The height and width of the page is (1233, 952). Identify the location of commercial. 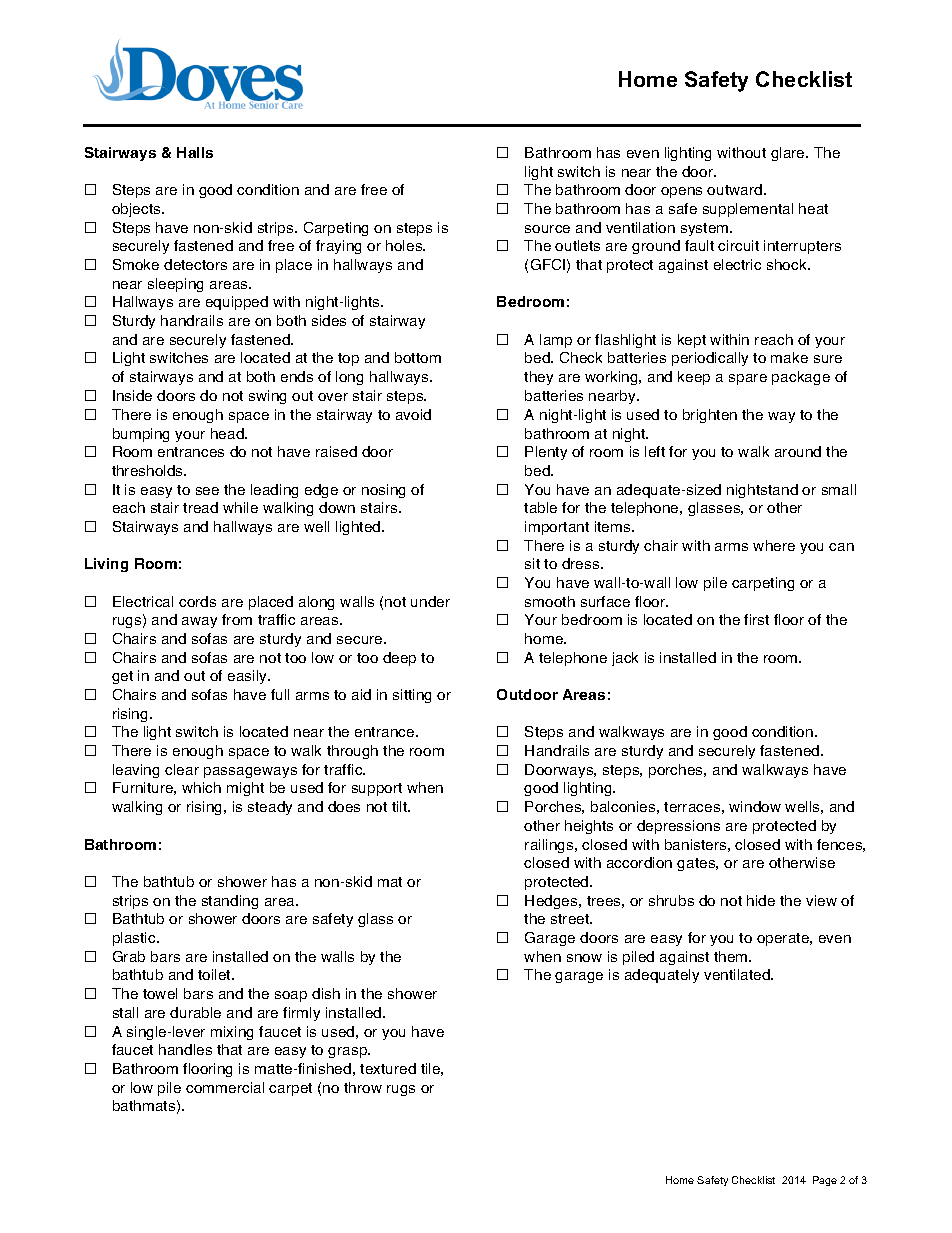
(225, 1087).
